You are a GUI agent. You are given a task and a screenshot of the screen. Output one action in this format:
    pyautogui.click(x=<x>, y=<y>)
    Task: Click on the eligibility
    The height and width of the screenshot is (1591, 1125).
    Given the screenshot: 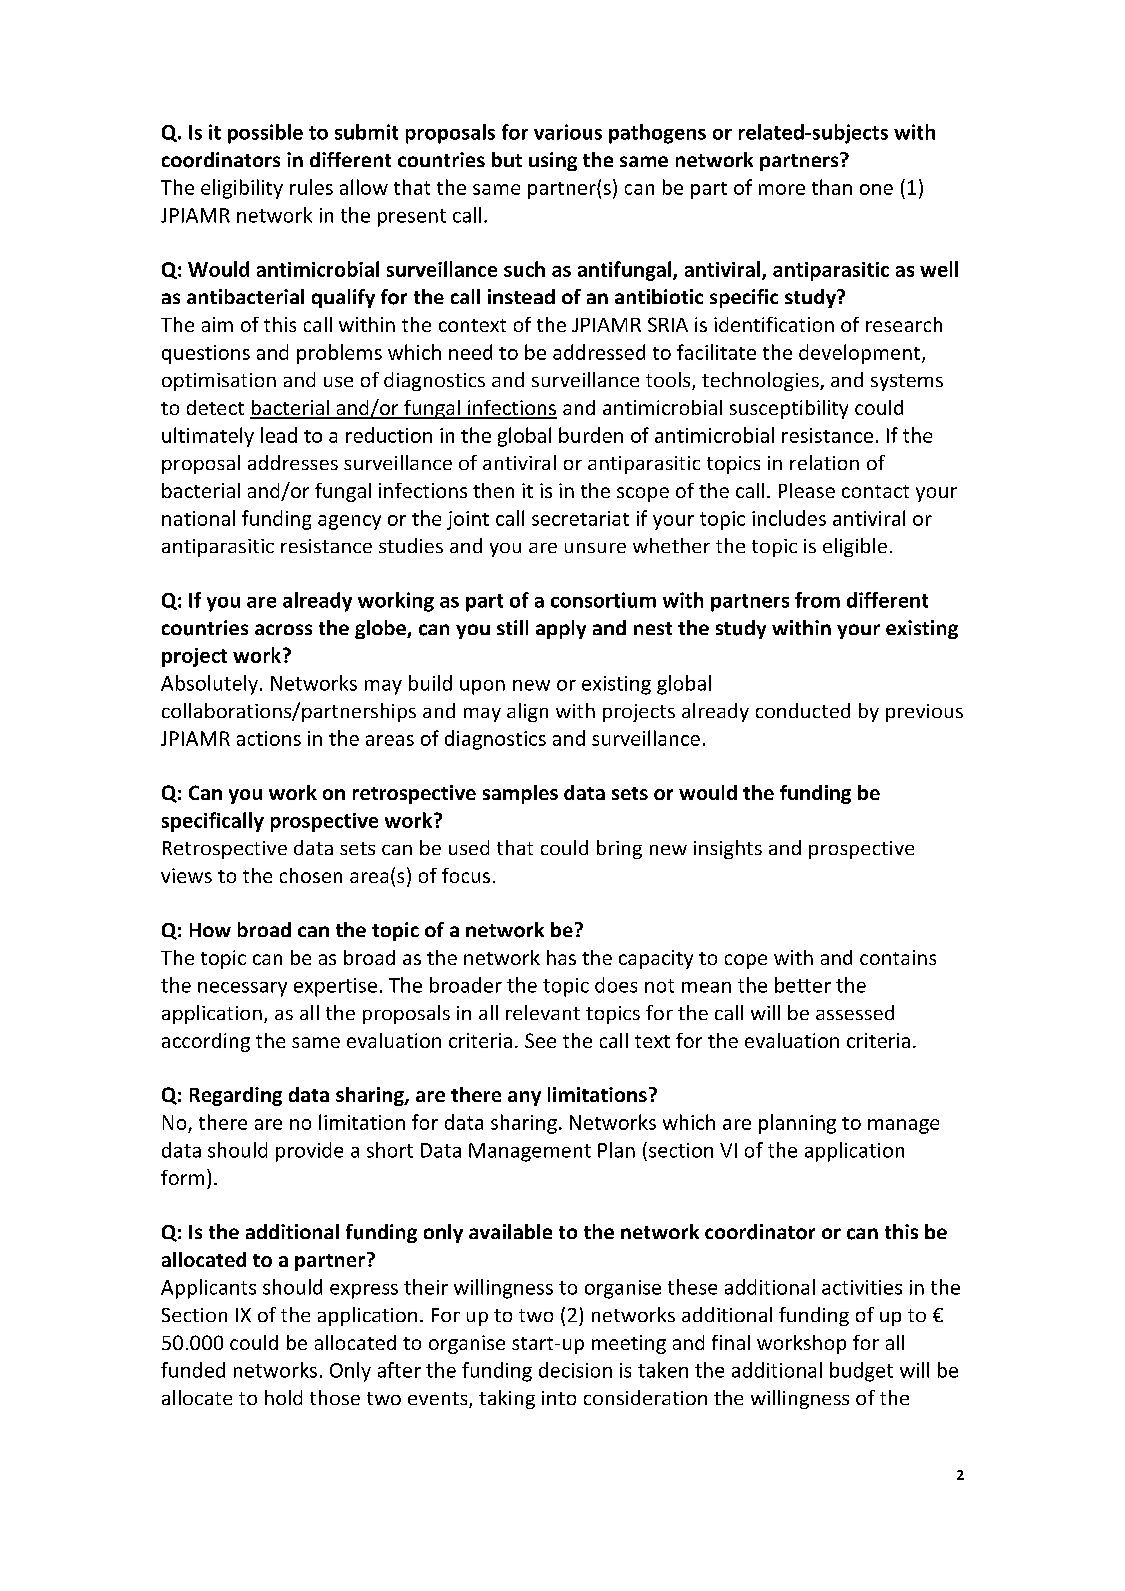 What is the action you would take?
    pyautogui.click(x=242, y=189)
